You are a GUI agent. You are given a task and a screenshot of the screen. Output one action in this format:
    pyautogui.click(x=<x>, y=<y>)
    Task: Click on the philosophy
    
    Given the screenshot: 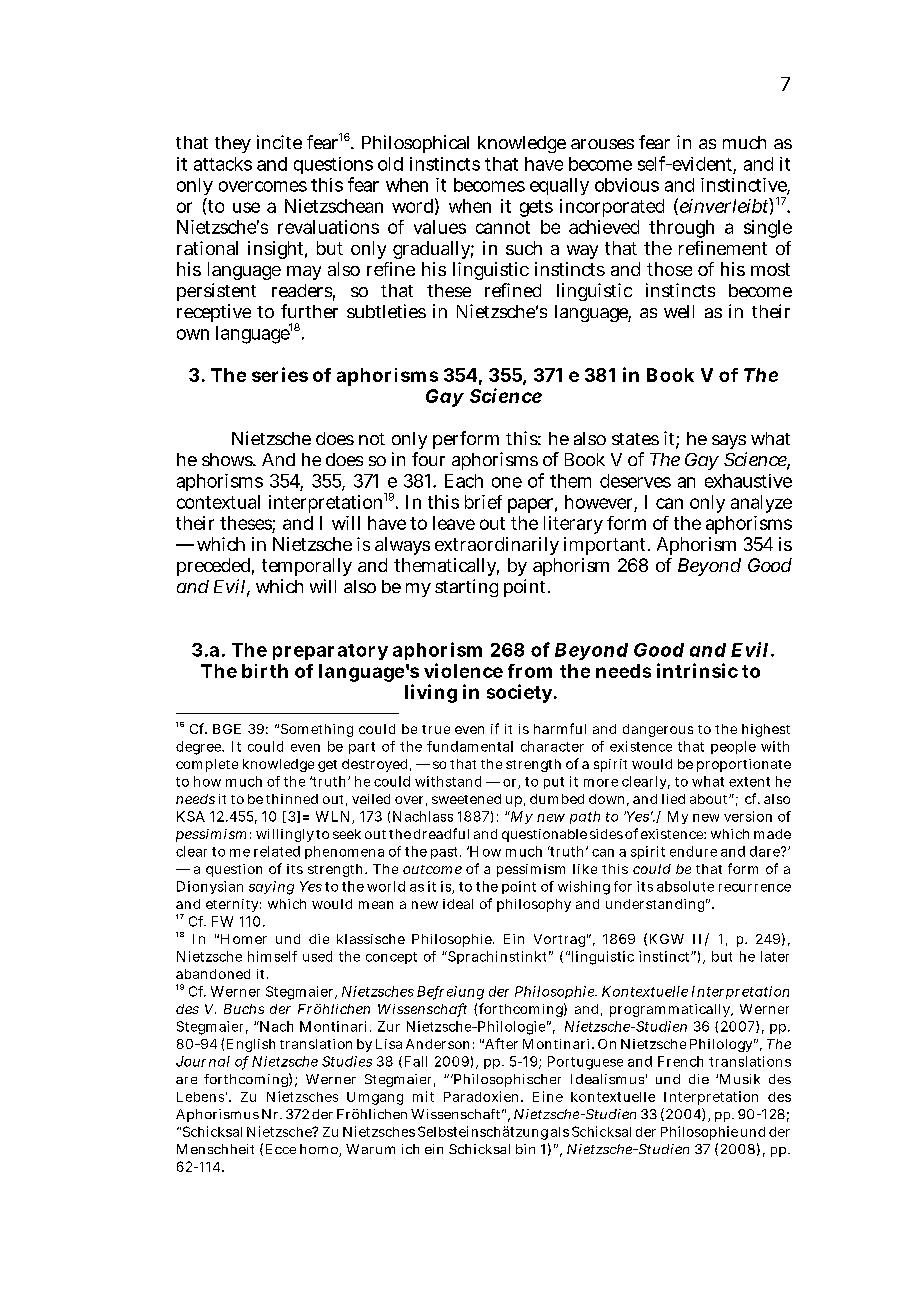 What is the action you would take?
    pyautogui.click(x=534, y=905)
